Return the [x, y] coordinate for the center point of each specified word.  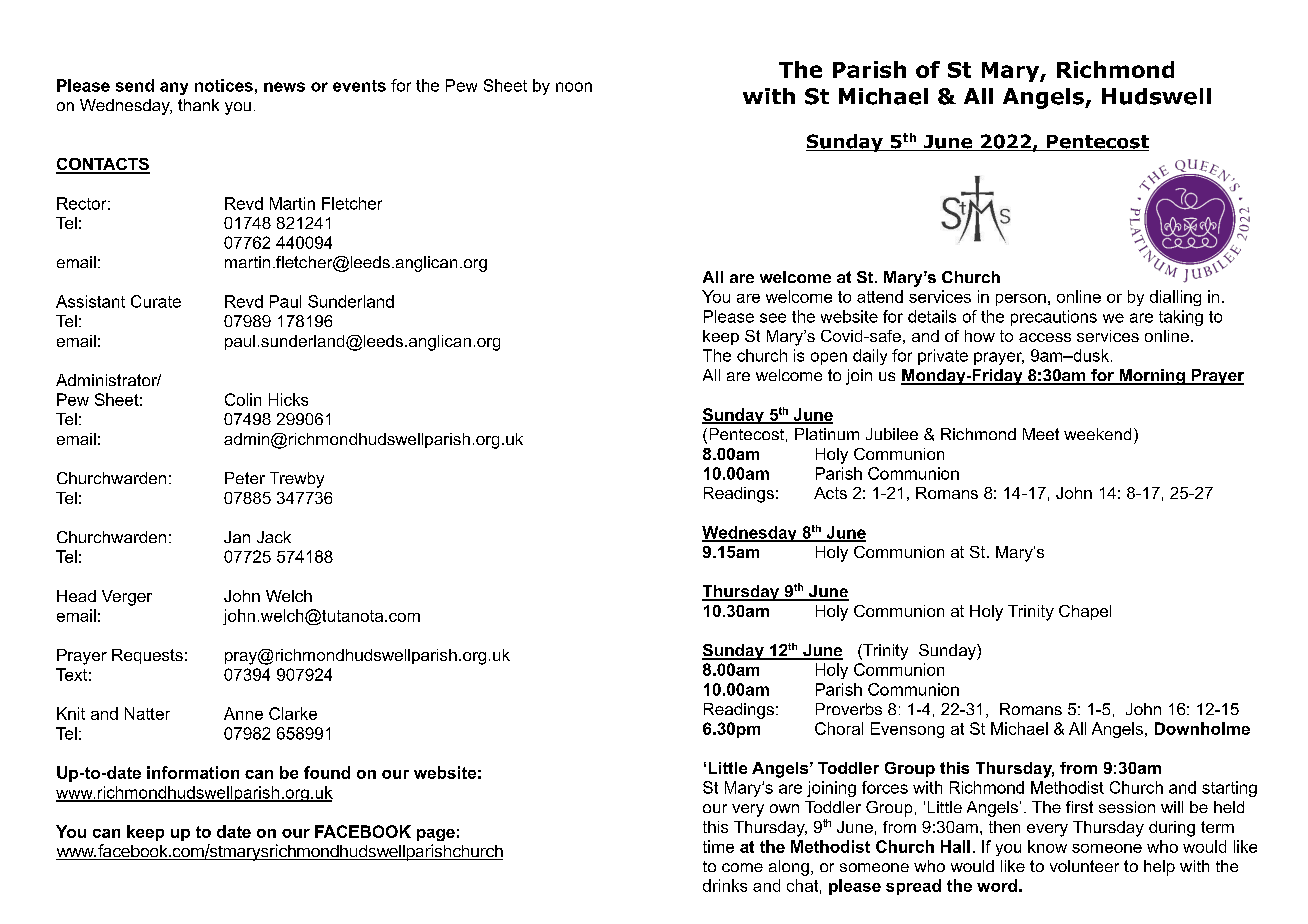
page [436, 835]
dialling [1175, 298]
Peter [245, 478]
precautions [1054, 318]
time [718, 846]
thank [198, 105]
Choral [839, 728]
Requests [147, 656]
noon [574, 87]
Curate [156, 301]
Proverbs [849, 709]
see [773, 318]
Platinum [827, 434]
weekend [1097, 434]
